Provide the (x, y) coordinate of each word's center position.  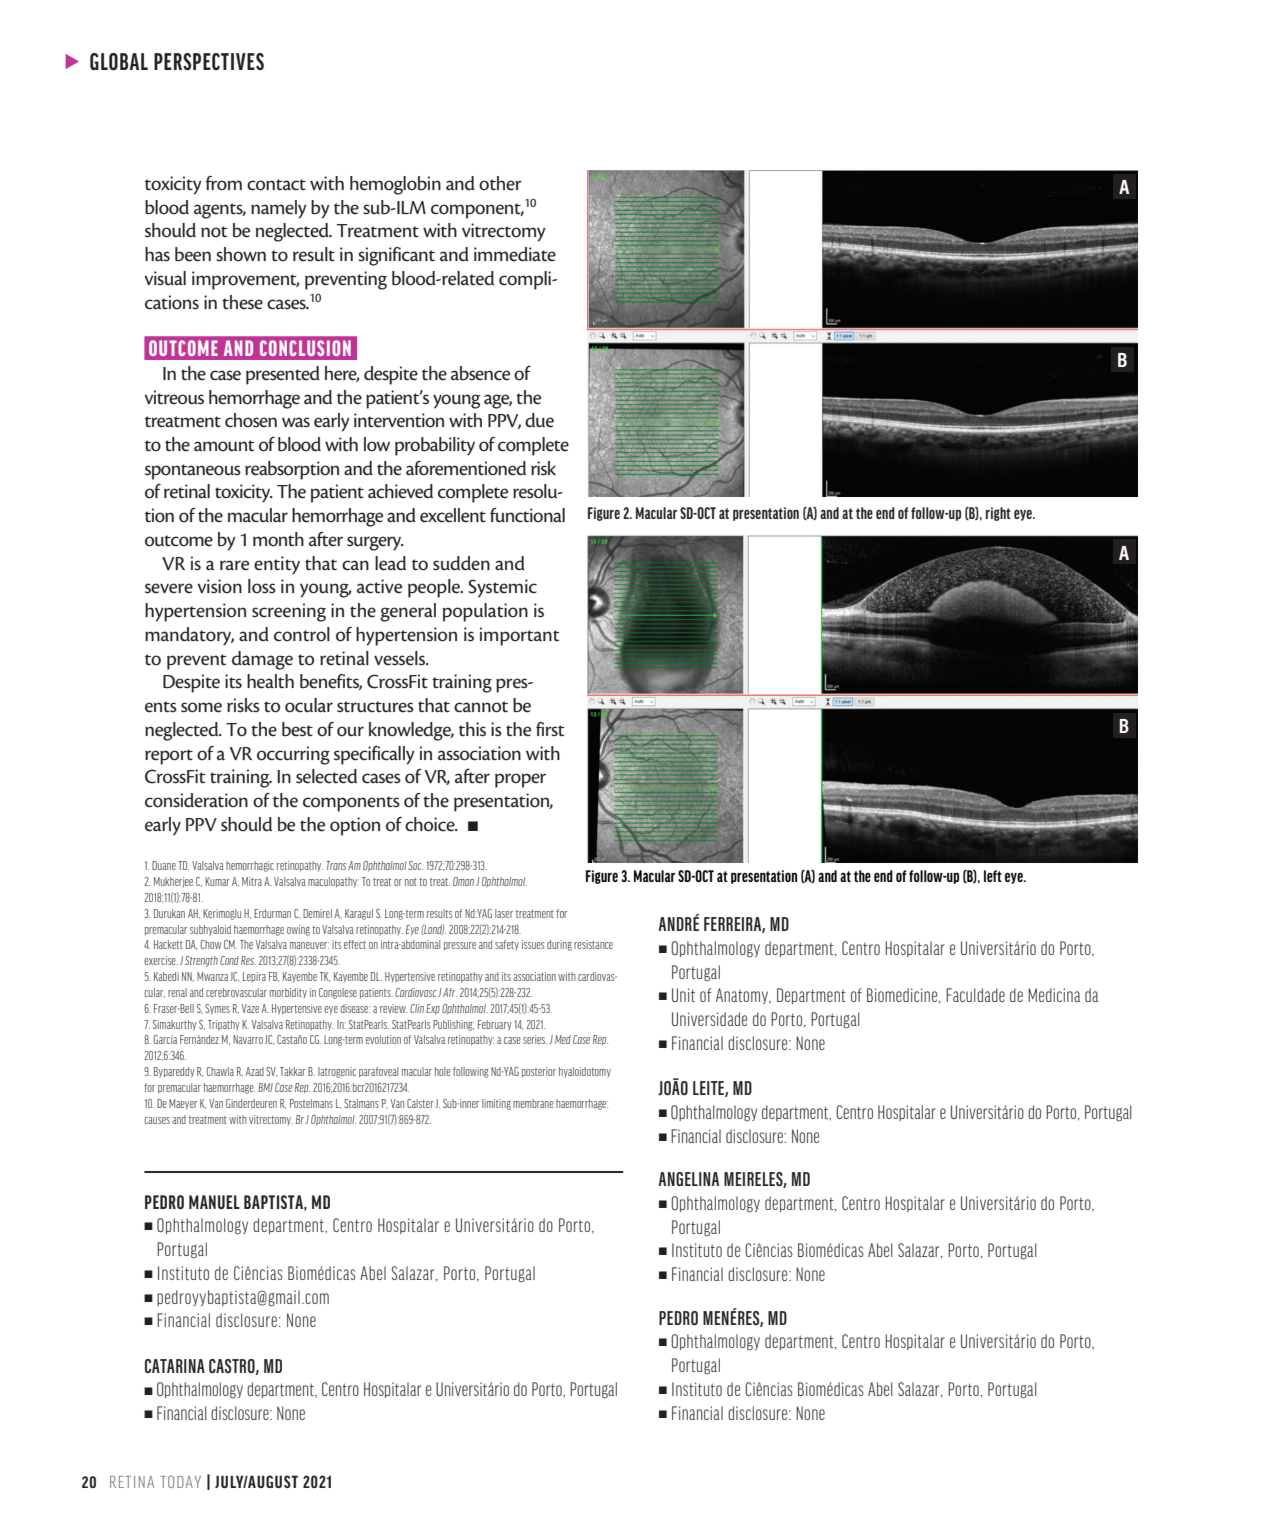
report (169, 757)
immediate (515, 254)
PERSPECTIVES (209, 62)
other (500, 183)
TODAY (181, 1481)
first (550, 729)
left (993, 876)
